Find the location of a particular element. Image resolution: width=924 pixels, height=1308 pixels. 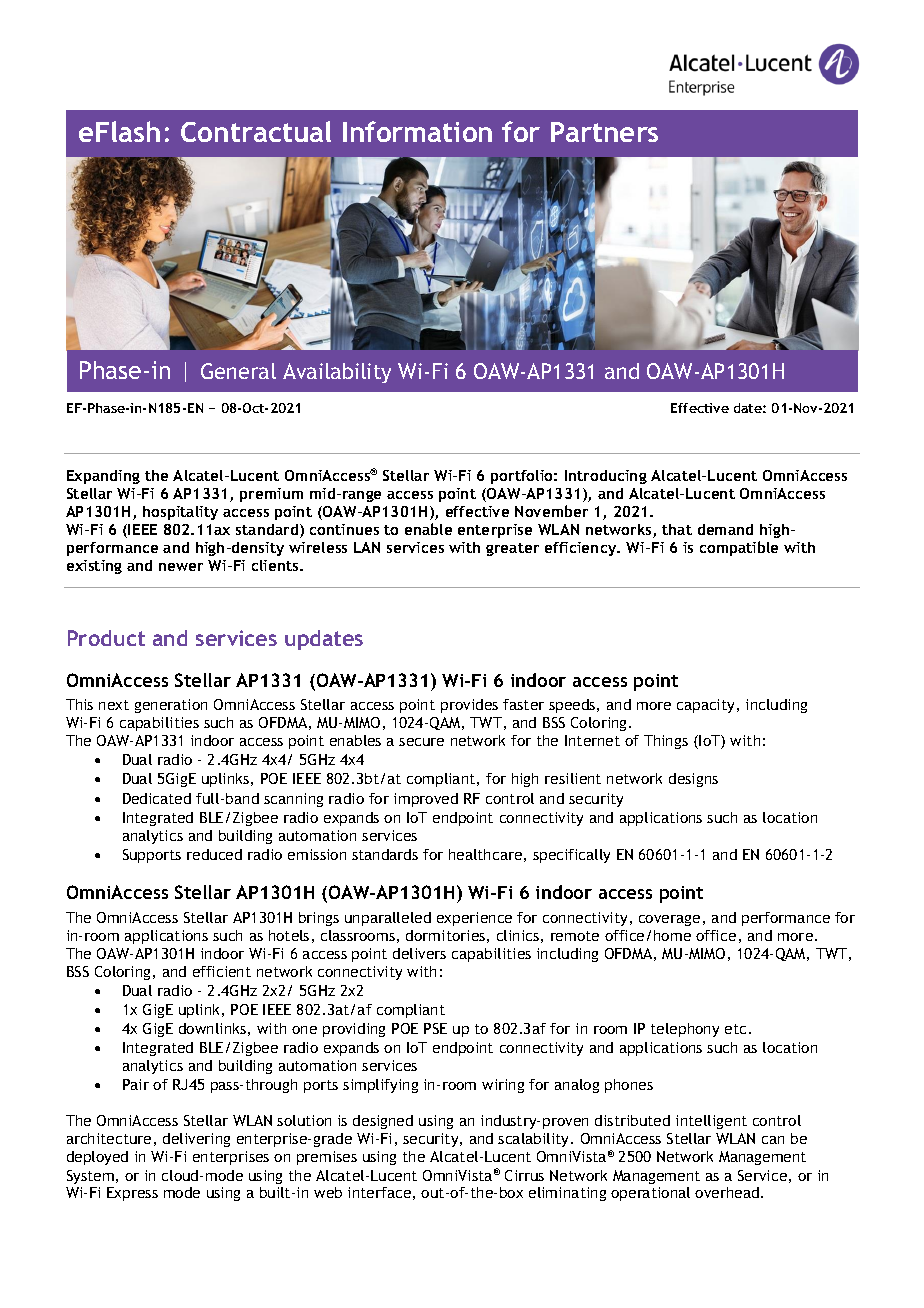

generation is located at coordinates (171, 706).
